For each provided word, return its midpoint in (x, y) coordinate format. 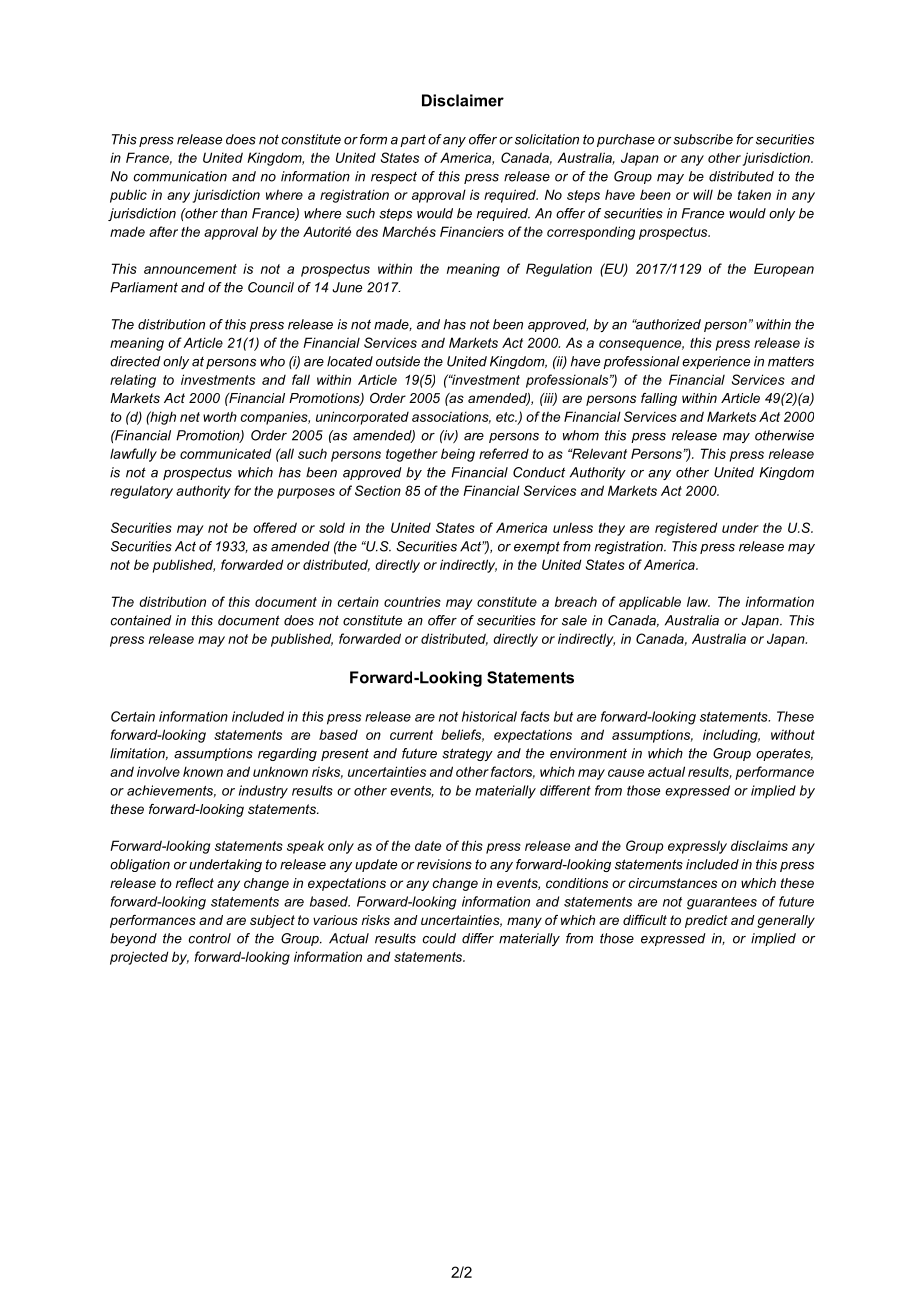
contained (141, 620)
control (210, 938)
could (439, 938)
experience (716, 362)
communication (180, 176)
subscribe (703, 139)
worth (220, 416)
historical (489, 716)
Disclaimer (463, 100)
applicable (650, 603)
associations (451, 417)
